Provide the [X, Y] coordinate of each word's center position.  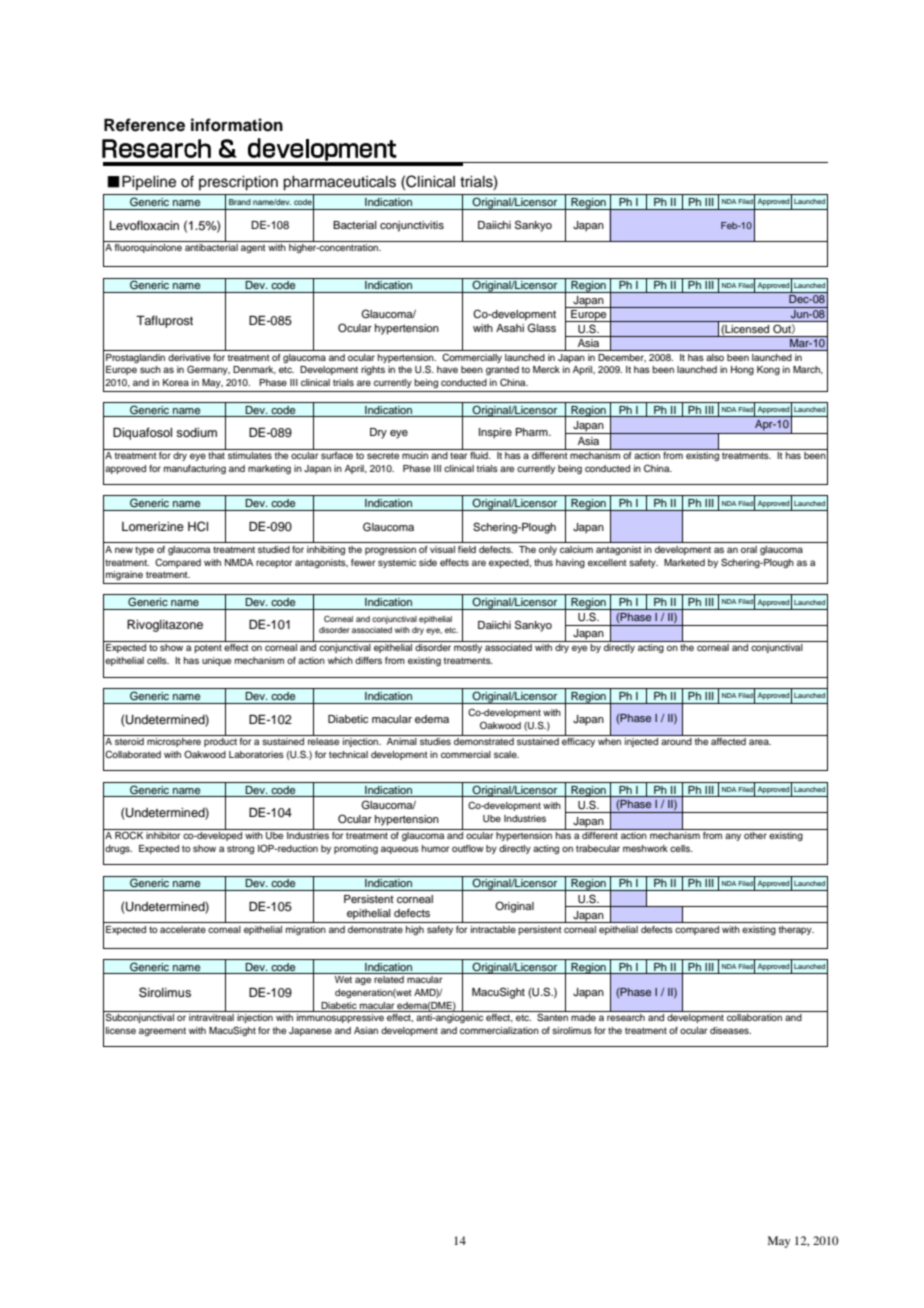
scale [506, 754]
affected [728, 741]
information [237, 125]
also [715, 357]
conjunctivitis [412, 226]
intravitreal [211, 1016]
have [447, 369]
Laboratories [256, 754]
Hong [742, 370]
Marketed [684, 562]
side [428, 562]
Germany [208, 370]
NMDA [239, 562]
